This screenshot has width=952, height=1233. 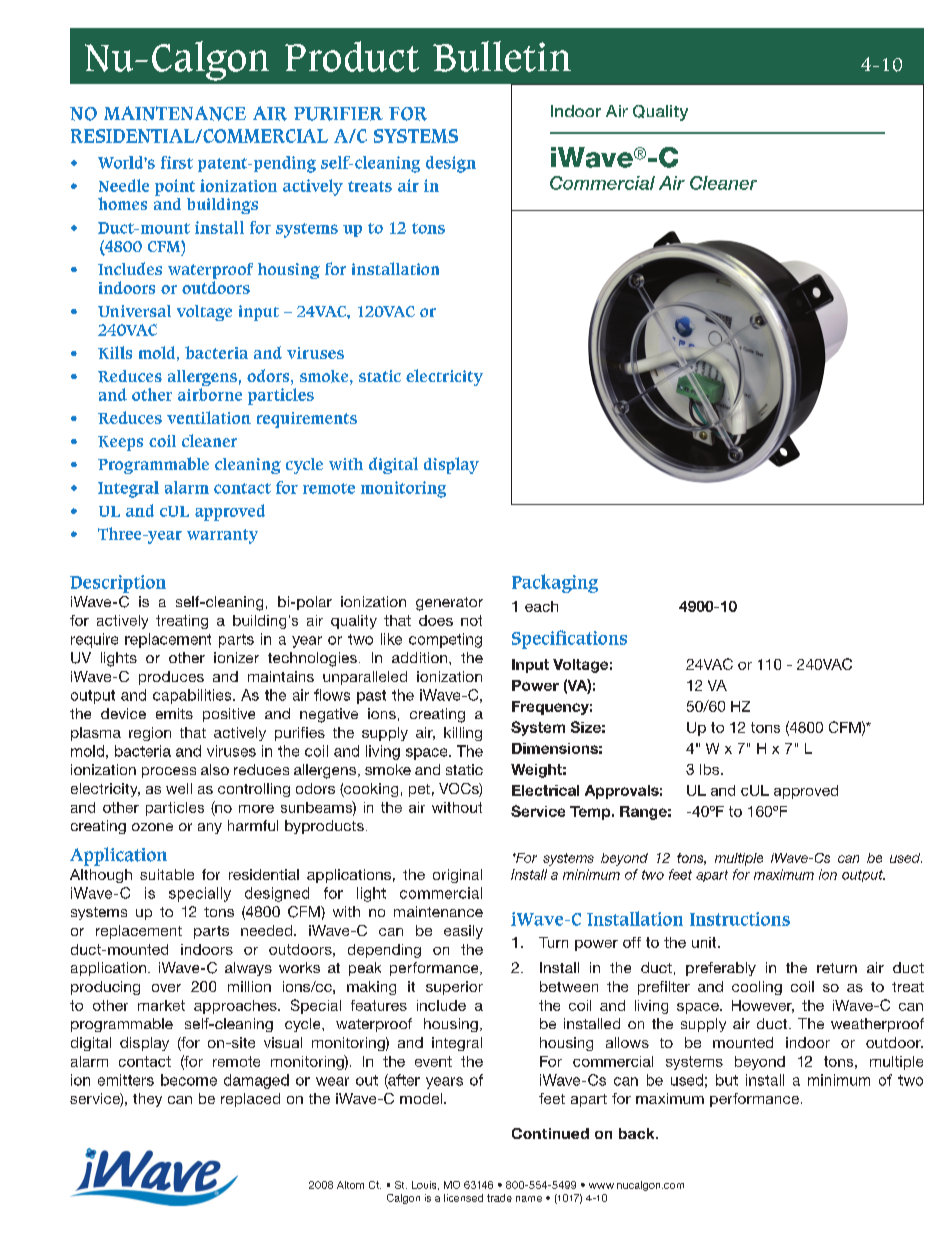 What do you see at coordinates (502, 56) in the screenshot?
I see `Bulletin` at bounding box center [502, 56].
